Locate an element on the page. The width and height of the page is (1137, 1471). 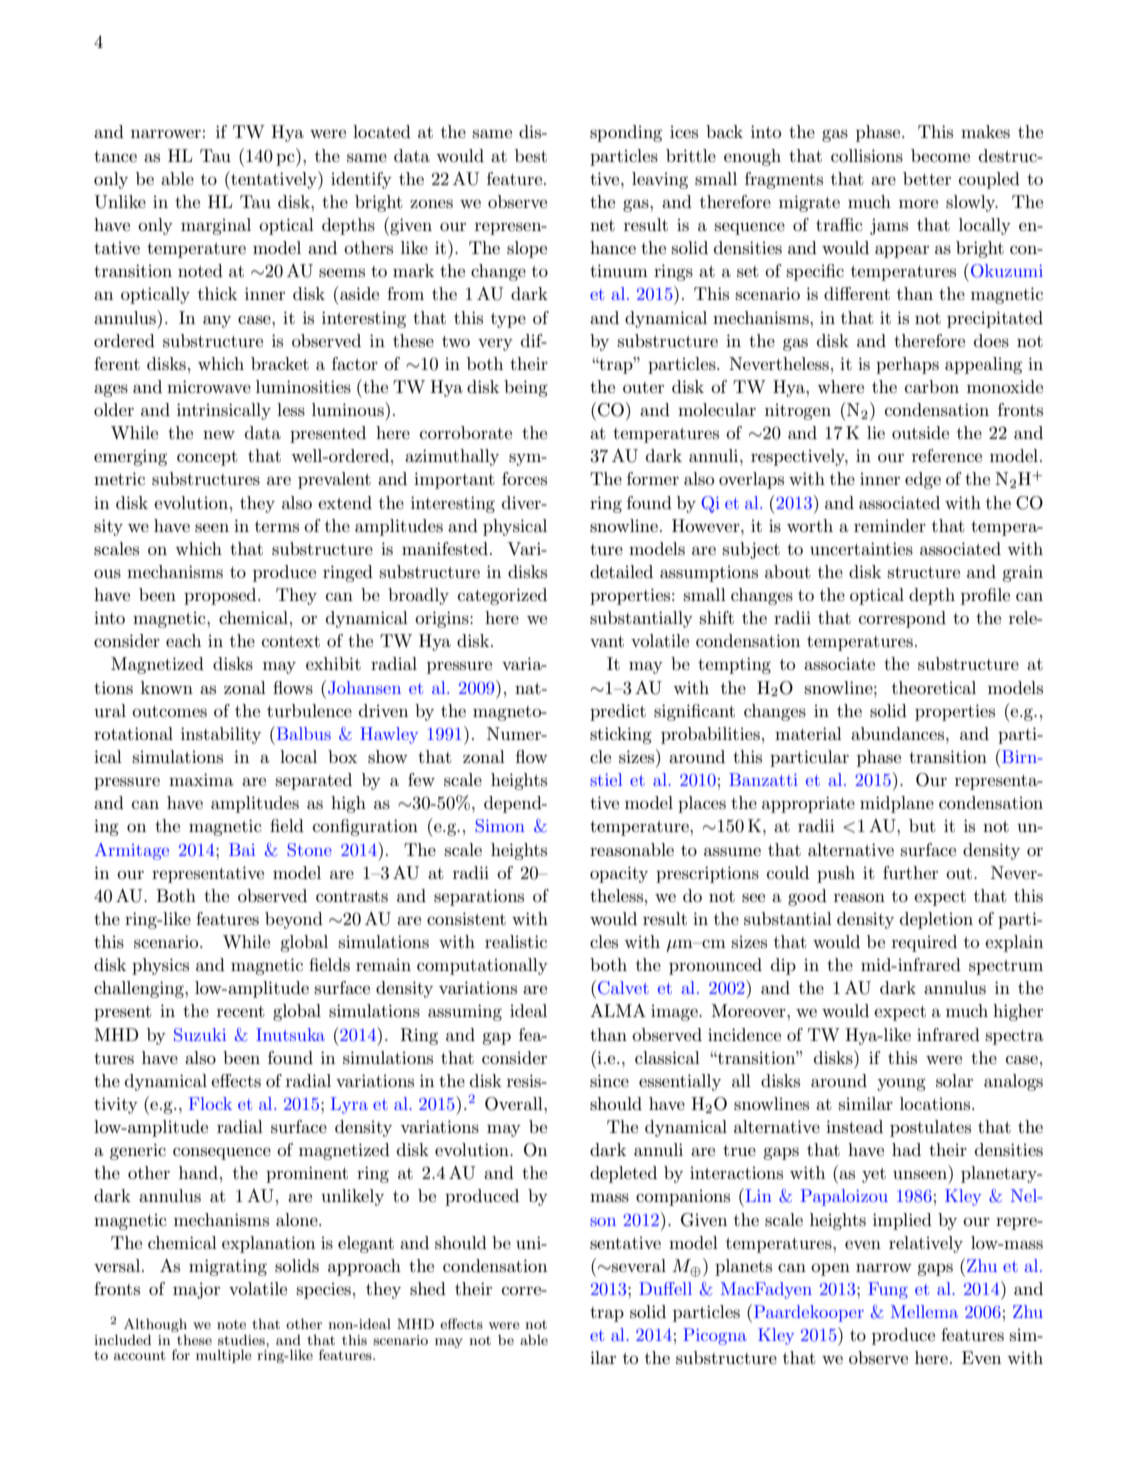
better is located at coordinates (927, 178).
